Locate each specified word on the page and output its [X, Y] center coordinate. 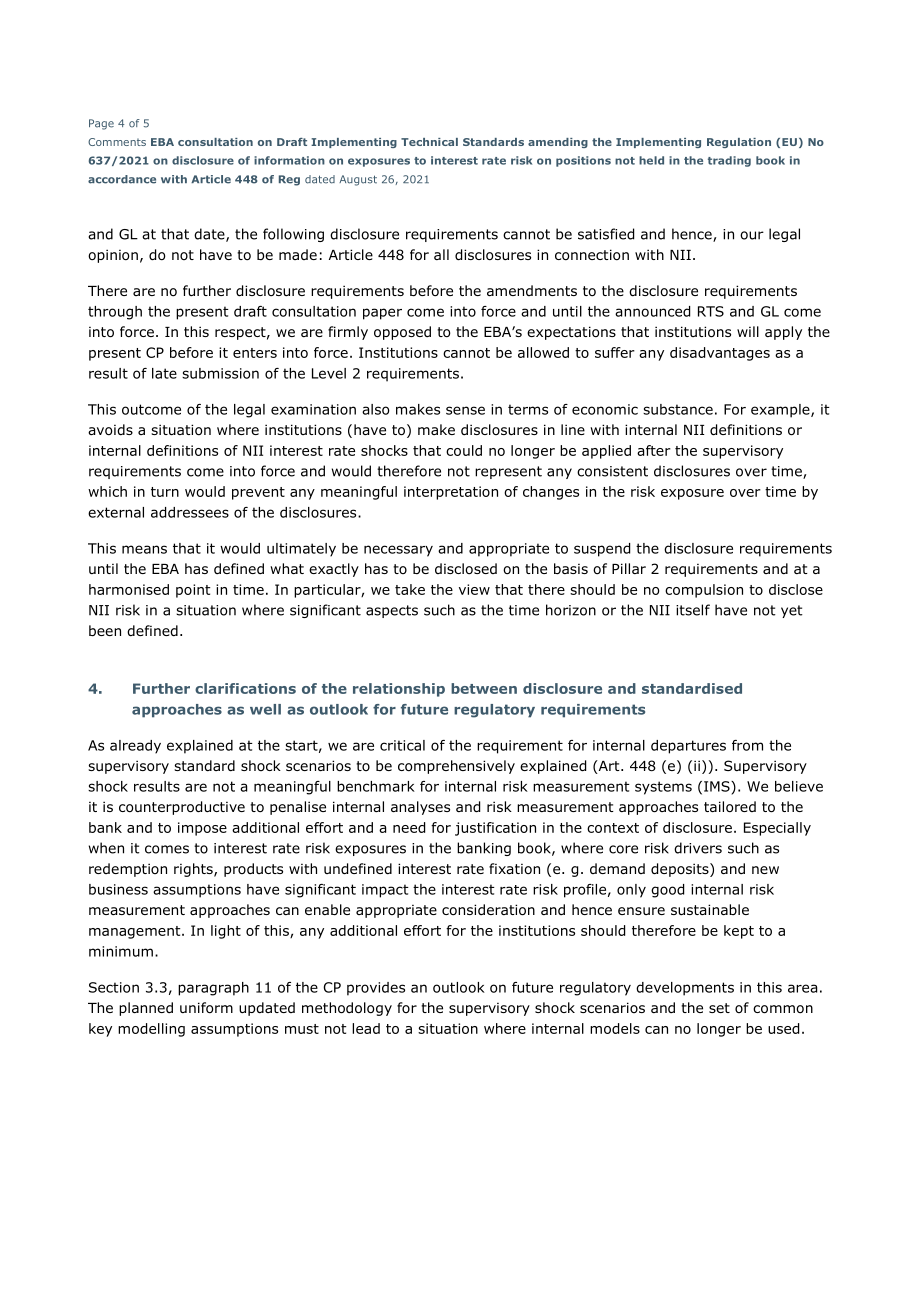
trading [729, 161]
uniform [206, 1008]
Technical [429, 142]
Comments [117, 142]
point [193, 591]
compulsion [704, 591]
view [474, 589]
